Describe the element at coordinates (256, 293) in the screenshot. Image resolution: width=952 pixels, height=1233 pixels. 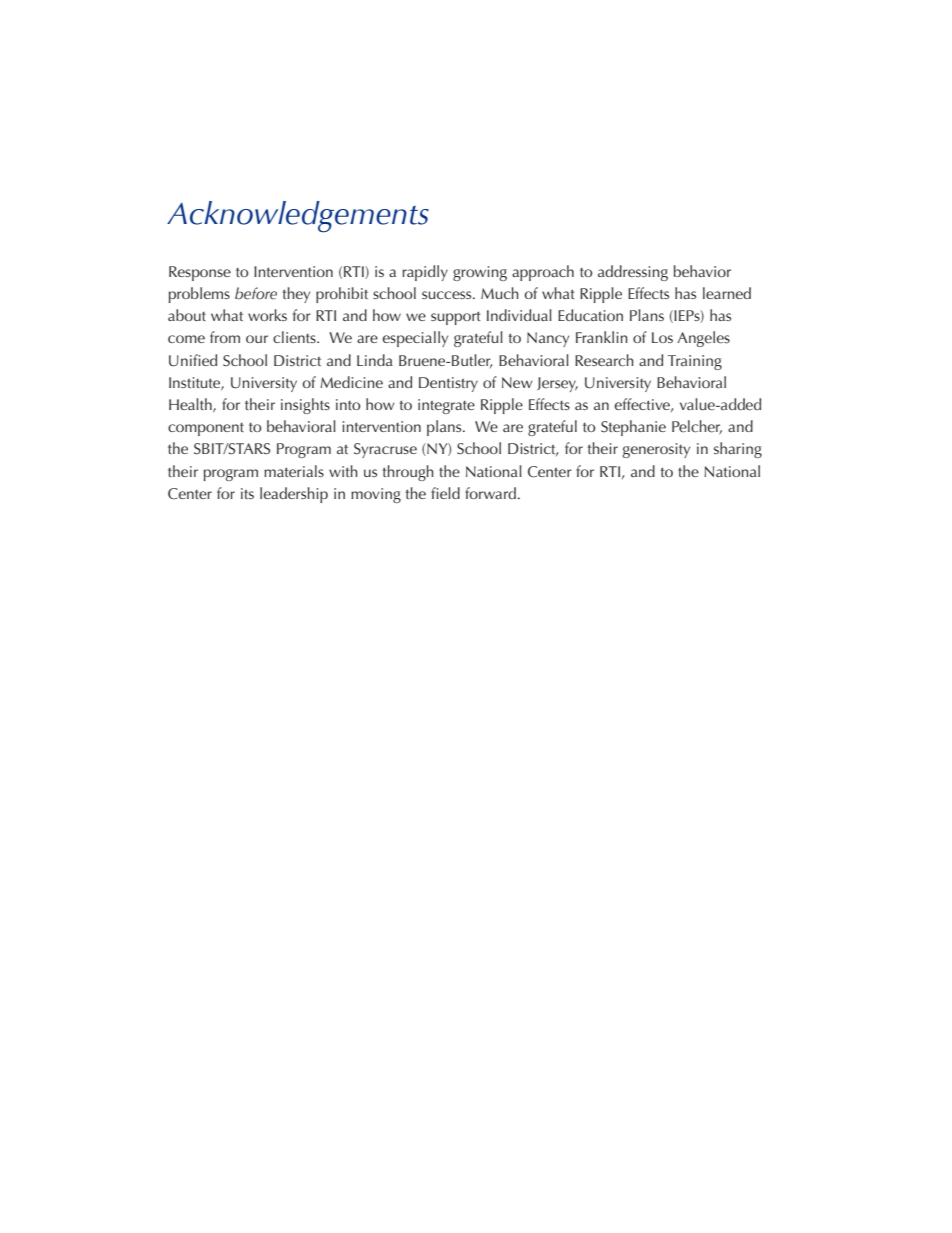
I see `before` at that location.
